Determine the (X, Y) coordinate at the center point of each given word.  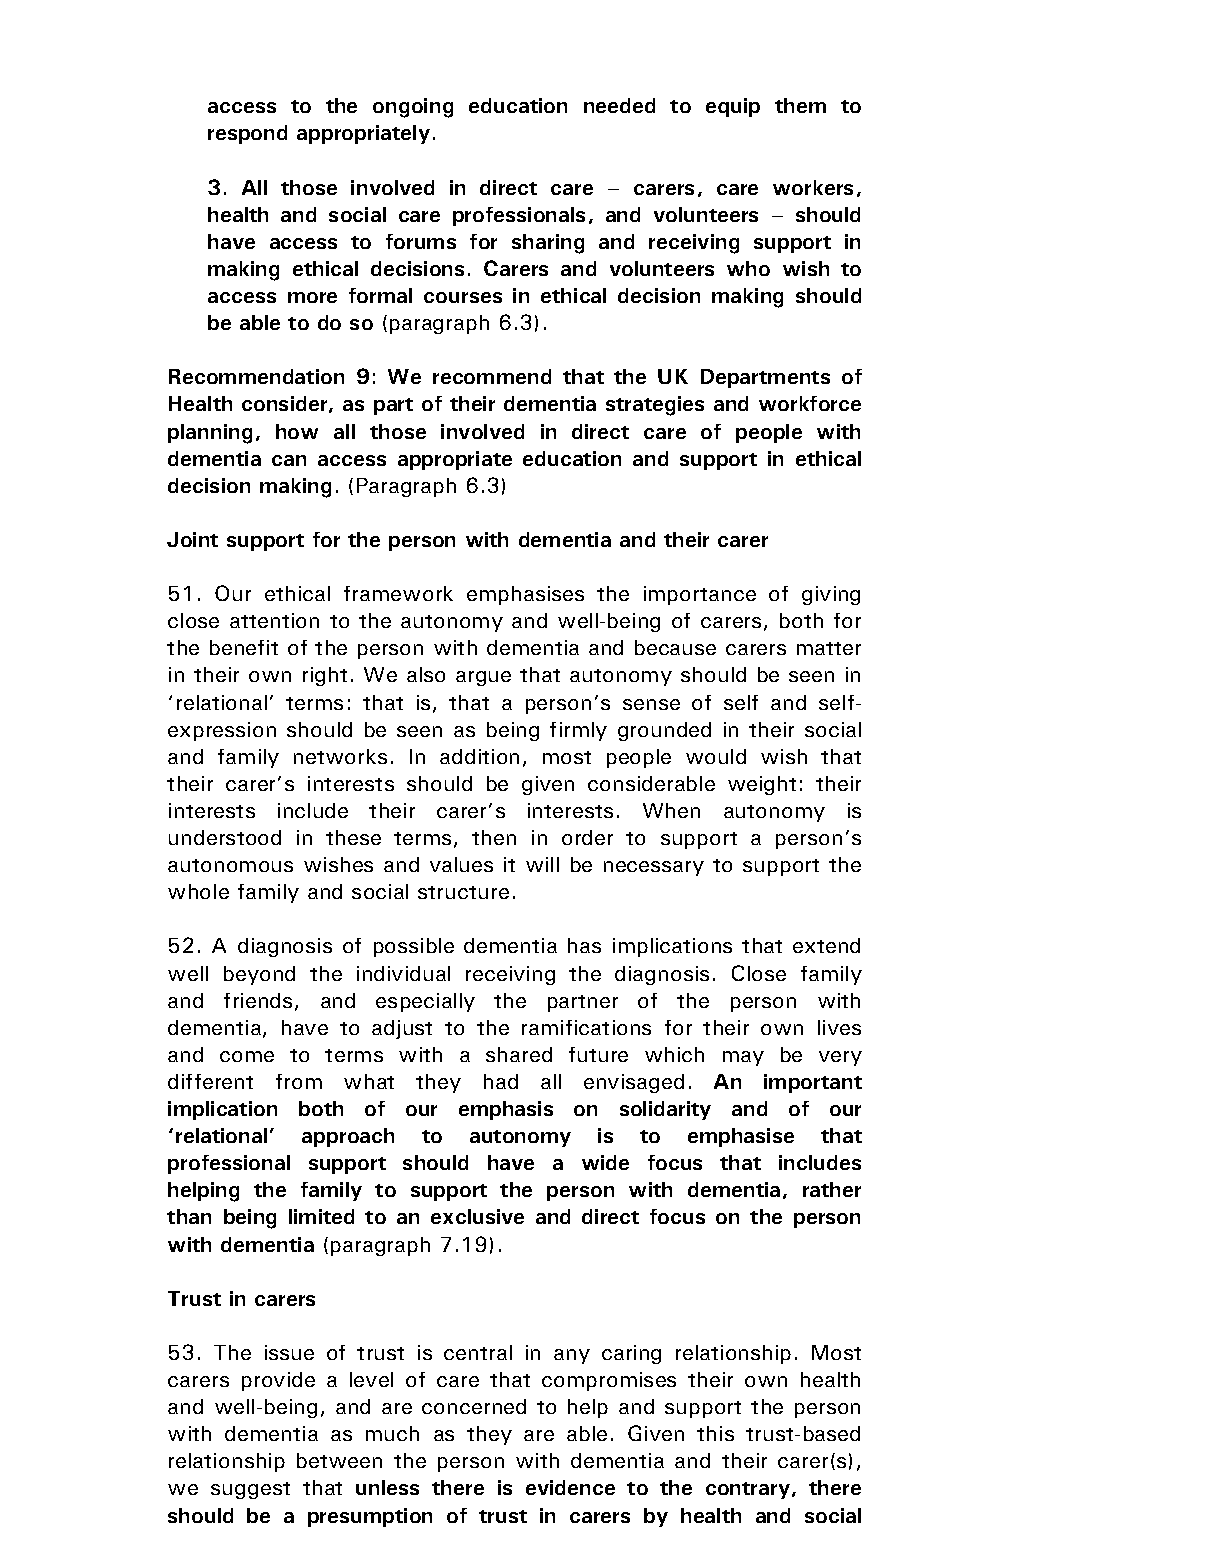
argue (483, 678)
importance (700, 595)
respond (247, 134)
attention (274, 620)
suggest (250, 1490)
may (743, 1058)
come (247, 1056)
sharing (548, 244)
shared (519, 1054)
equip (733, 107)
